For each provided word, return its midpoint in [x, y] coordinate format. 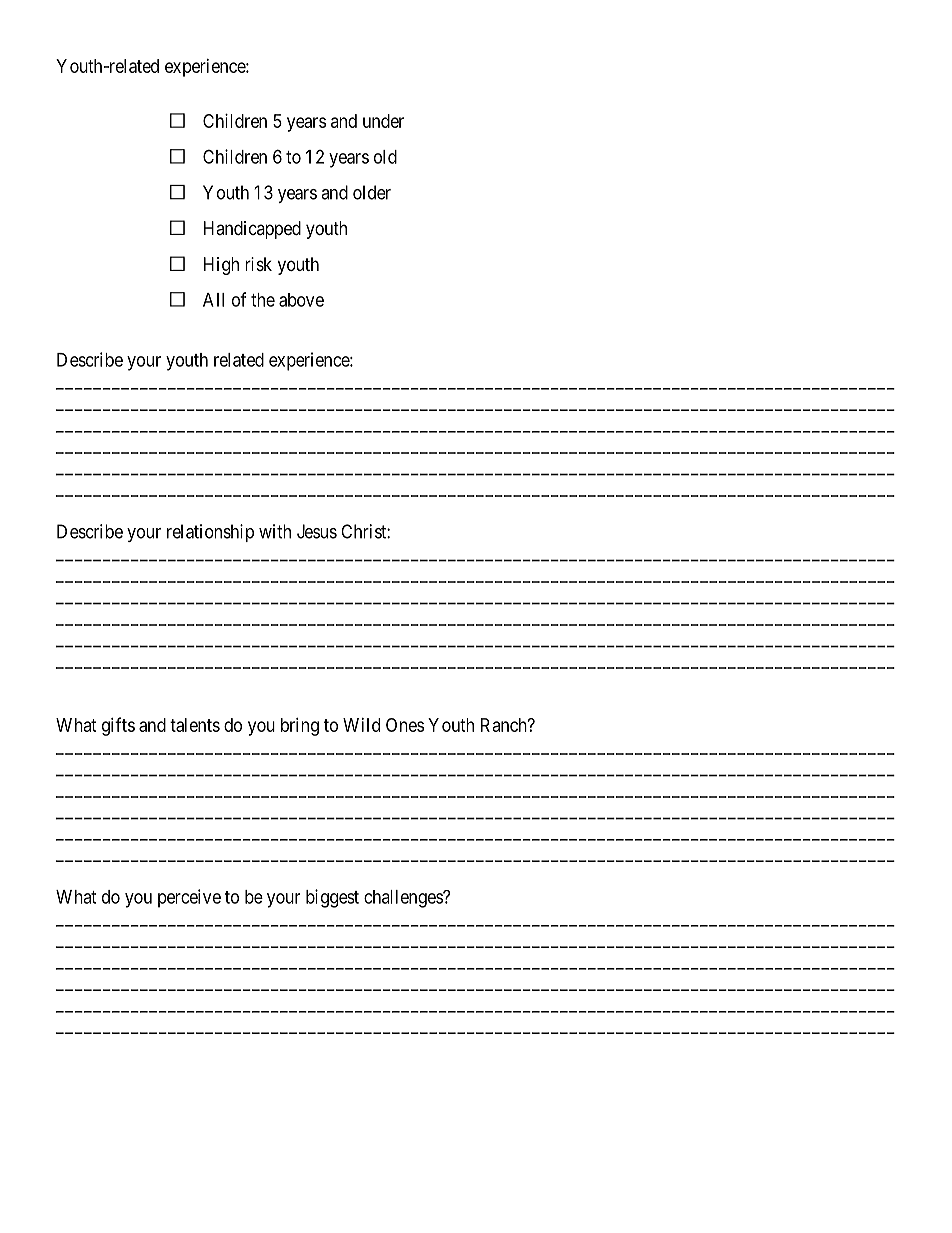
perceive [189, 898]
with [275, 531]
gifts [118, 726]
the [263, 300]
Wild [361, 725]
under [383, 121]
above [301, 300]
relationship [210, 533]
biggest [332, 898]
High [221, 266]
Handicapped [252, 230]
